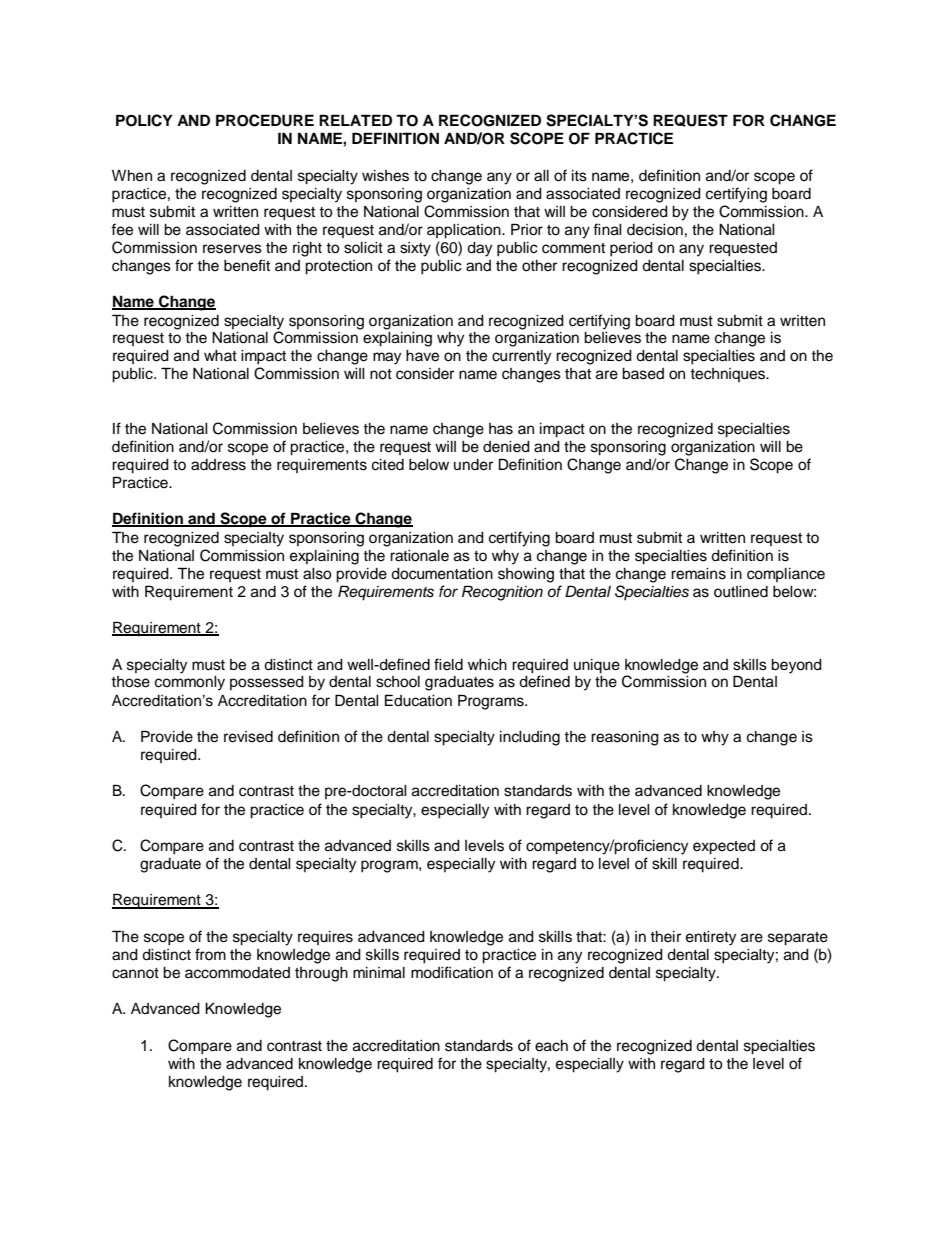 The image size is (952, 1233). Describe the element at coordinates (237, 973) in the image. I see `accommodated` at that location.
